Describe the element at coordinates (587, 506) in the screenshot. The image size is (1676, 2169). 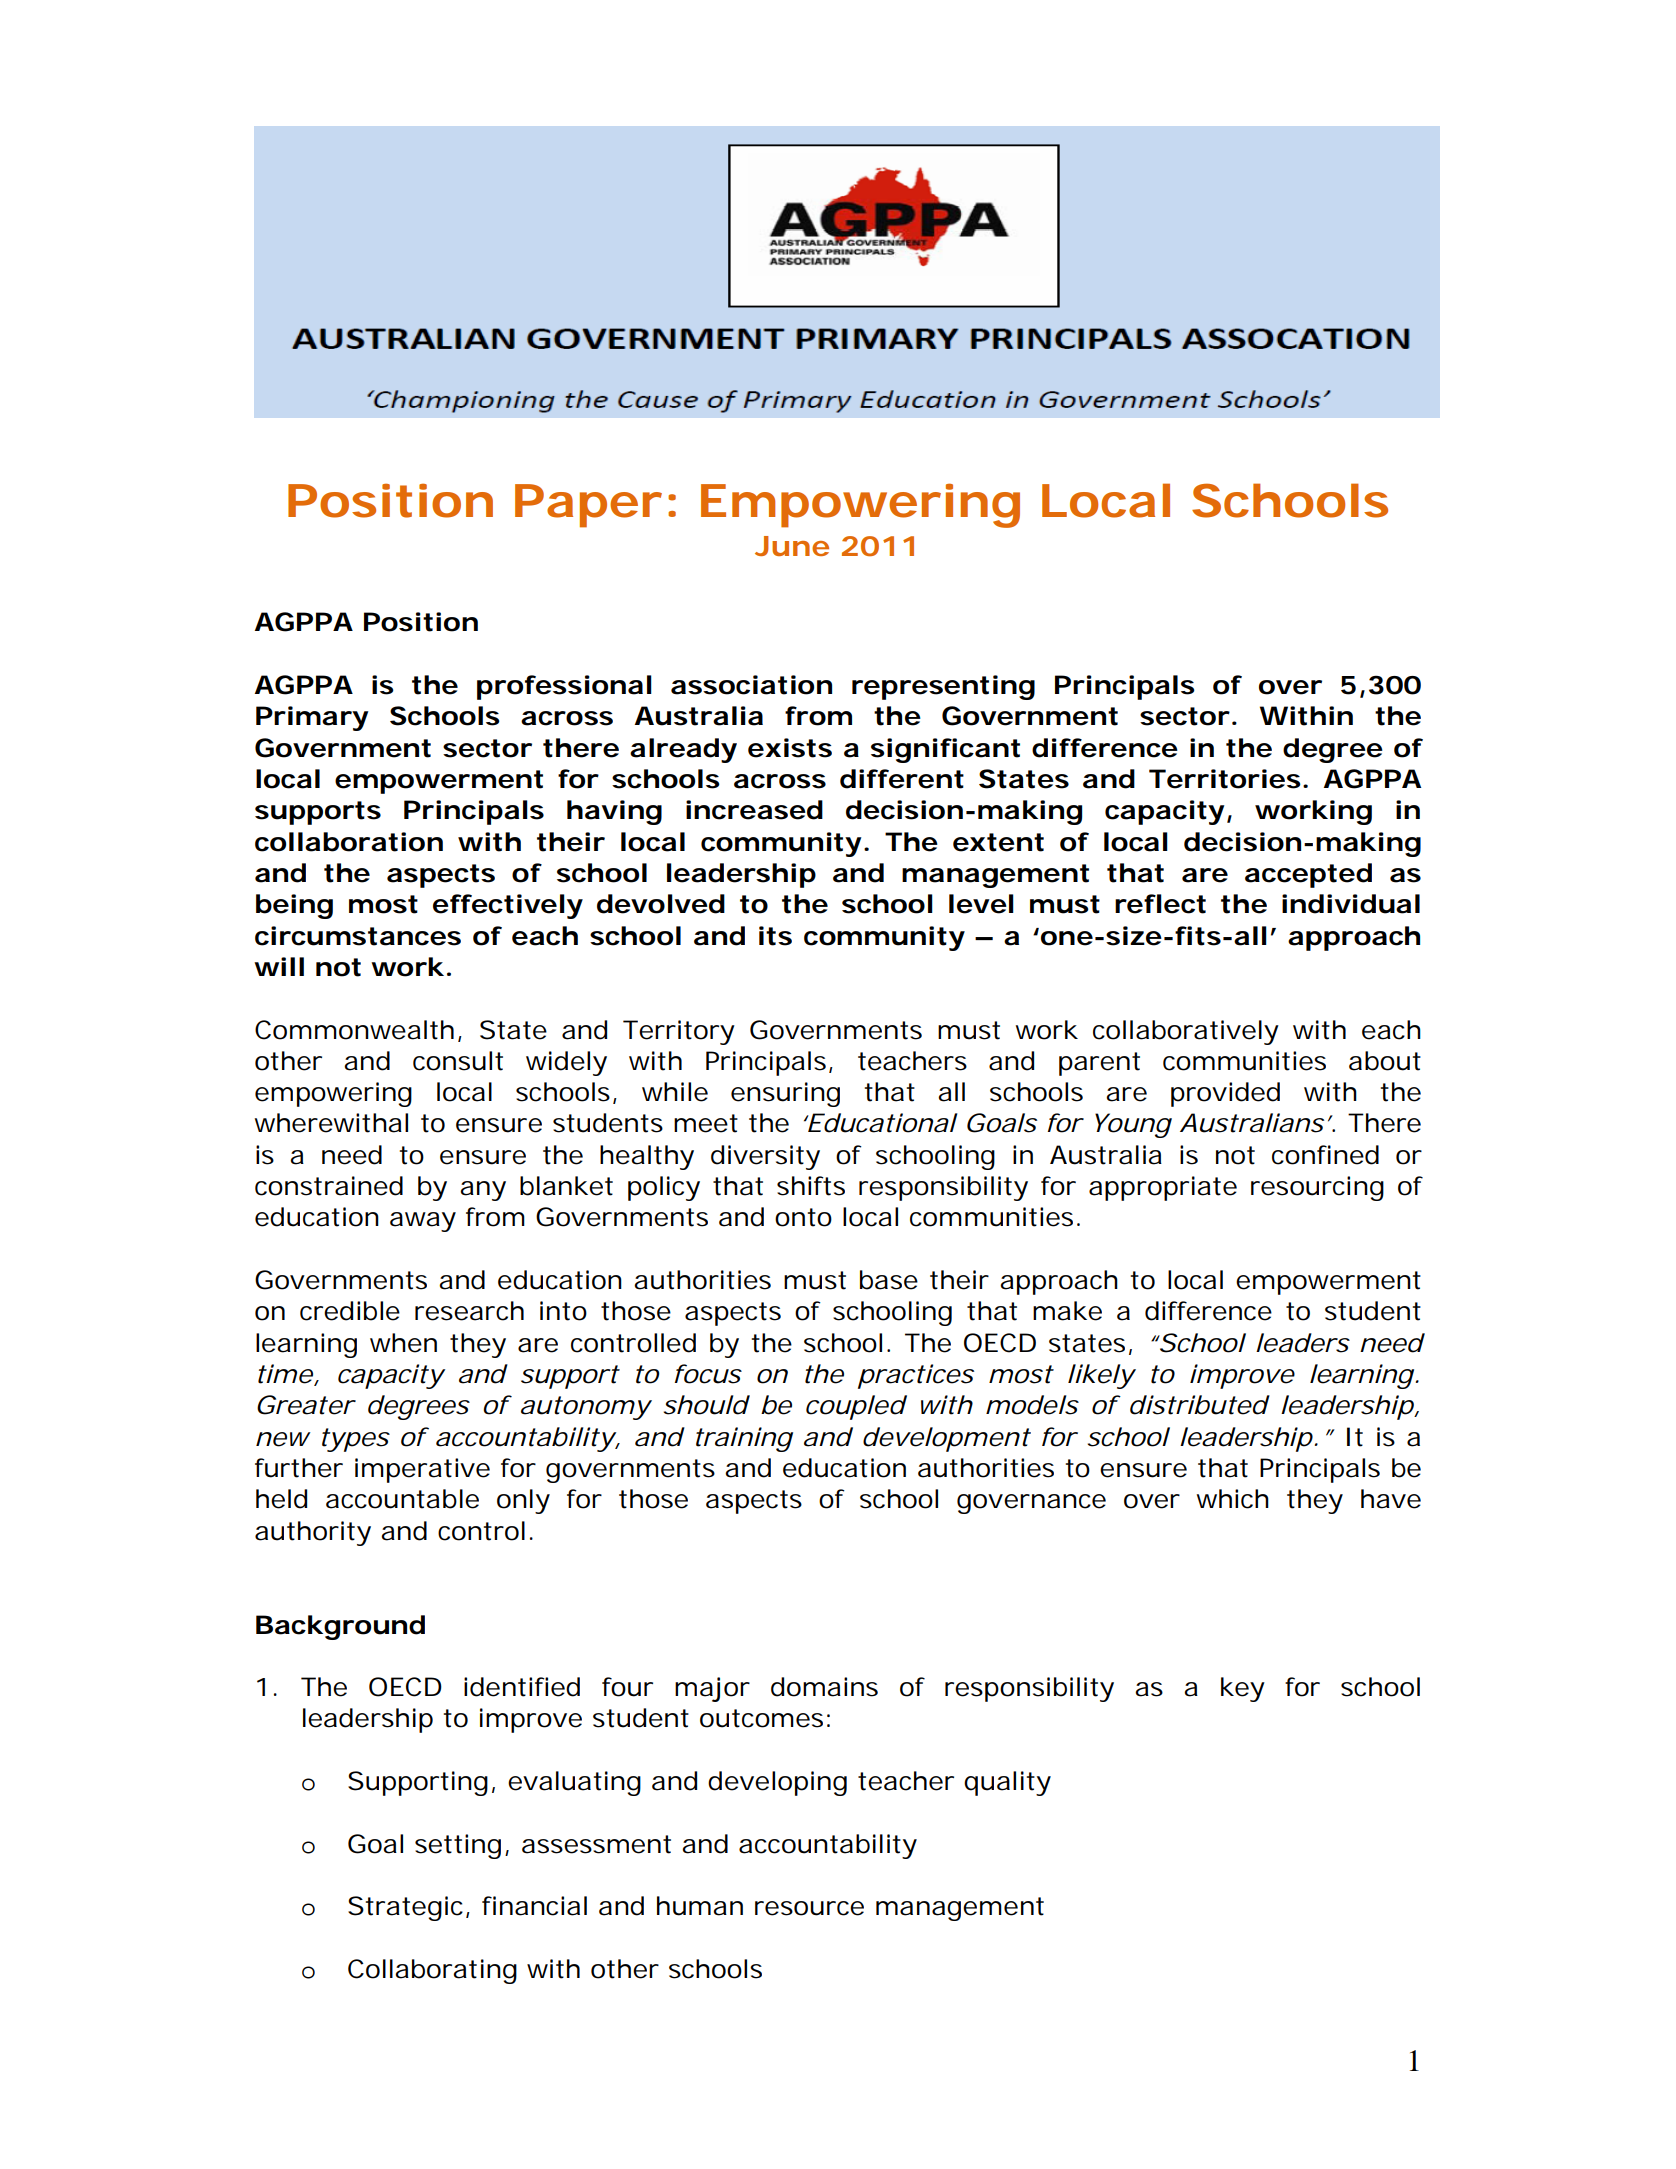
I see `Paper` at that location.
